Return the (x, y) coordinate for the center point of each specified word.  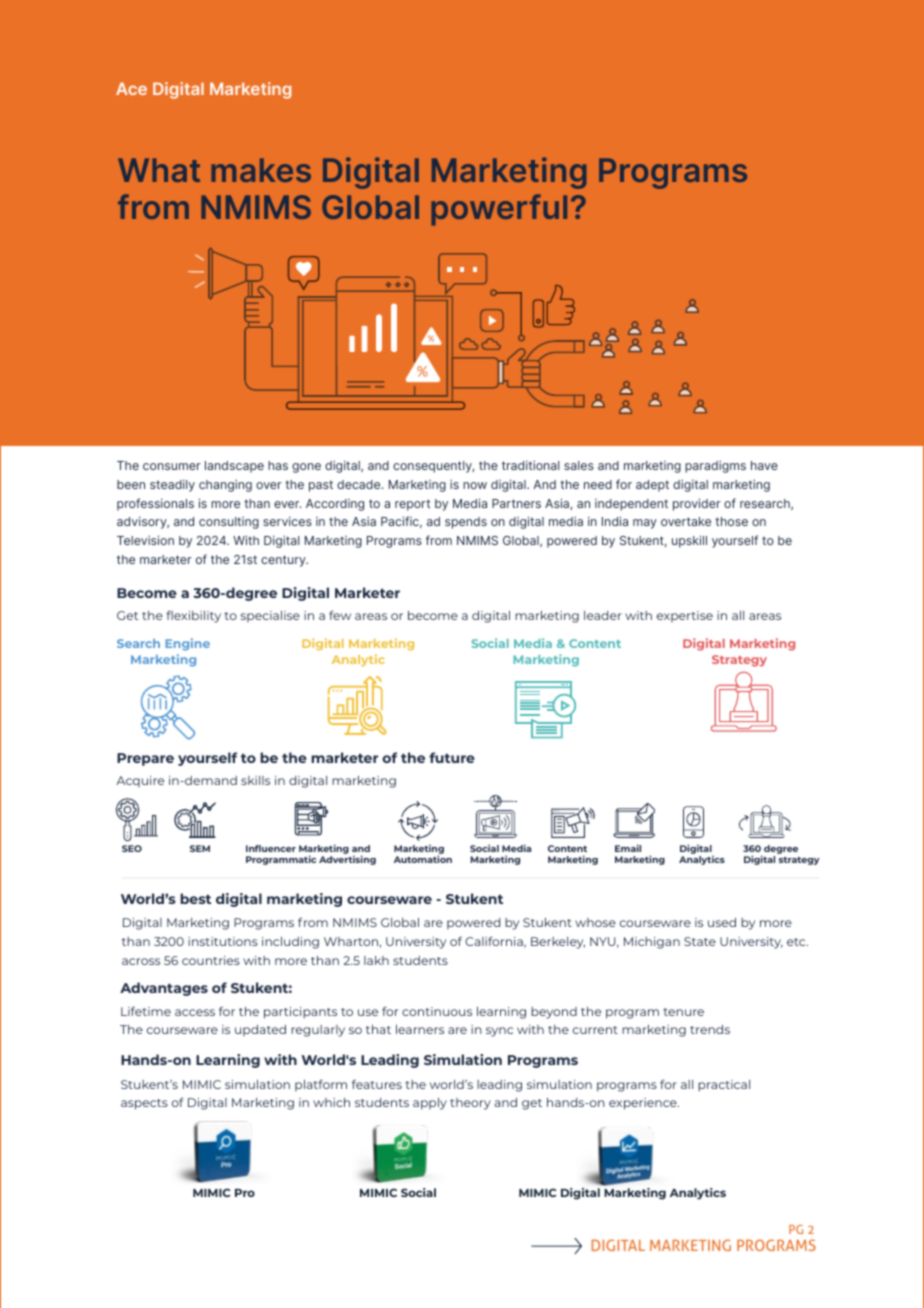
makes (261, 170)
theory (470, 1104)
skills (255, 780)
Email (628, 848)
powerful (499, 210)
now (475, 485)
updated (260, 1030)
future (452, 757)
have (764, 465)
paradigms (715, 467)
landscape (234, 467)
